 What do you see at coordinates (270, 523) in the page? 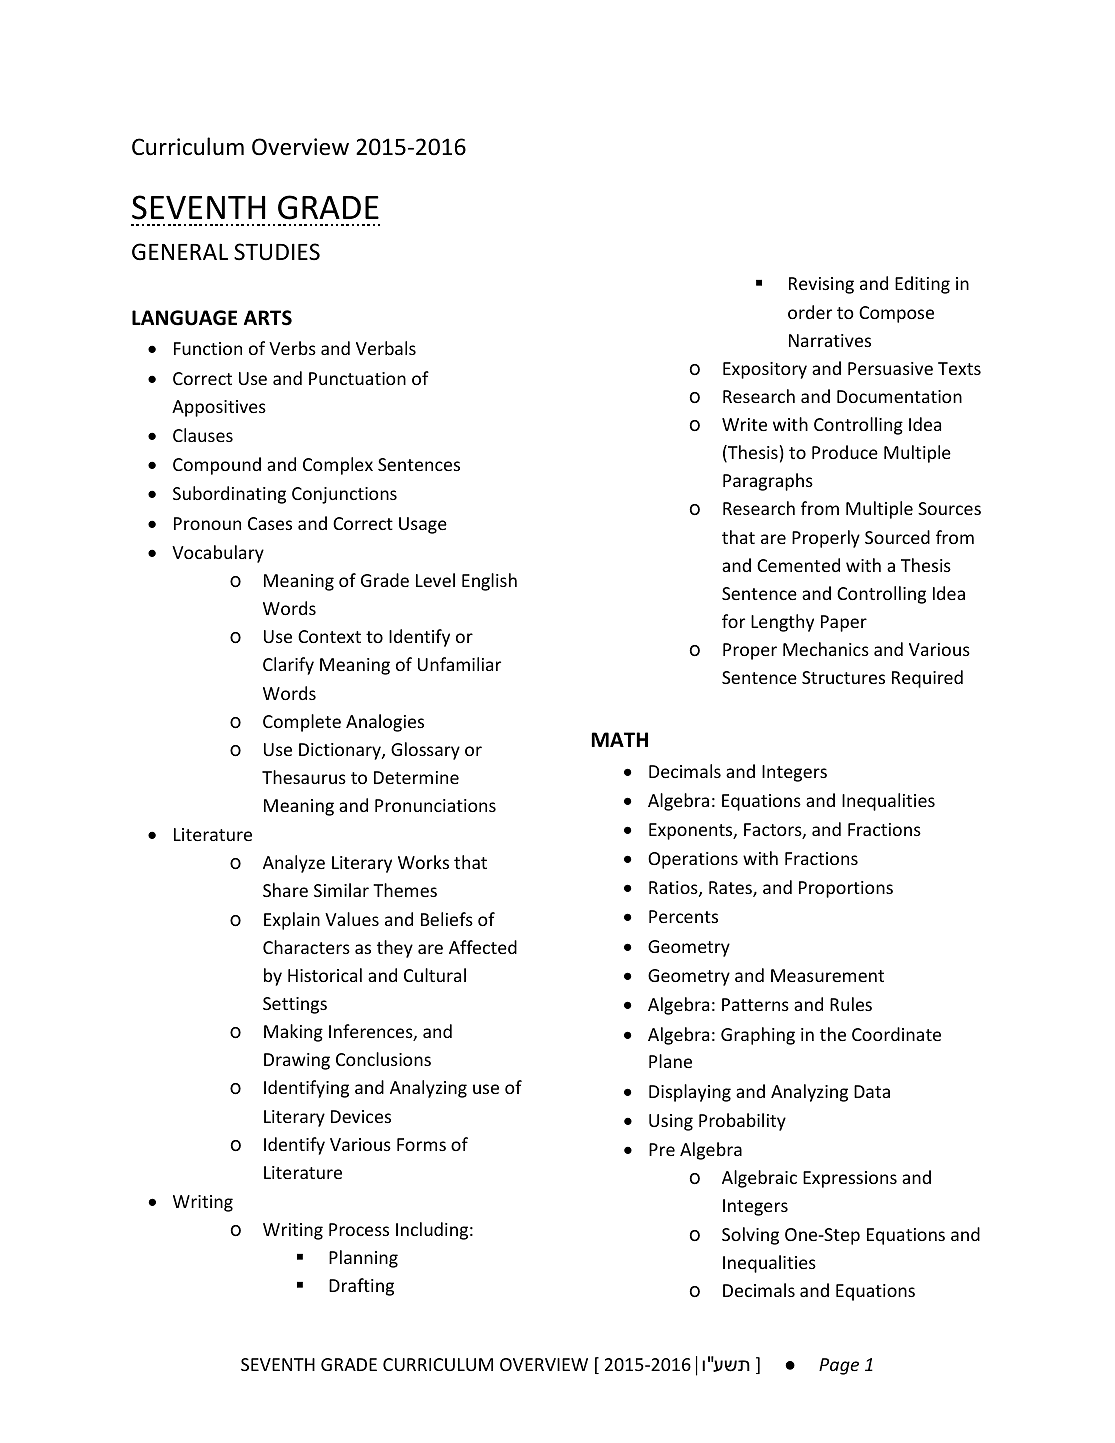
I see `Cases` at bounding box center [270, 523].
